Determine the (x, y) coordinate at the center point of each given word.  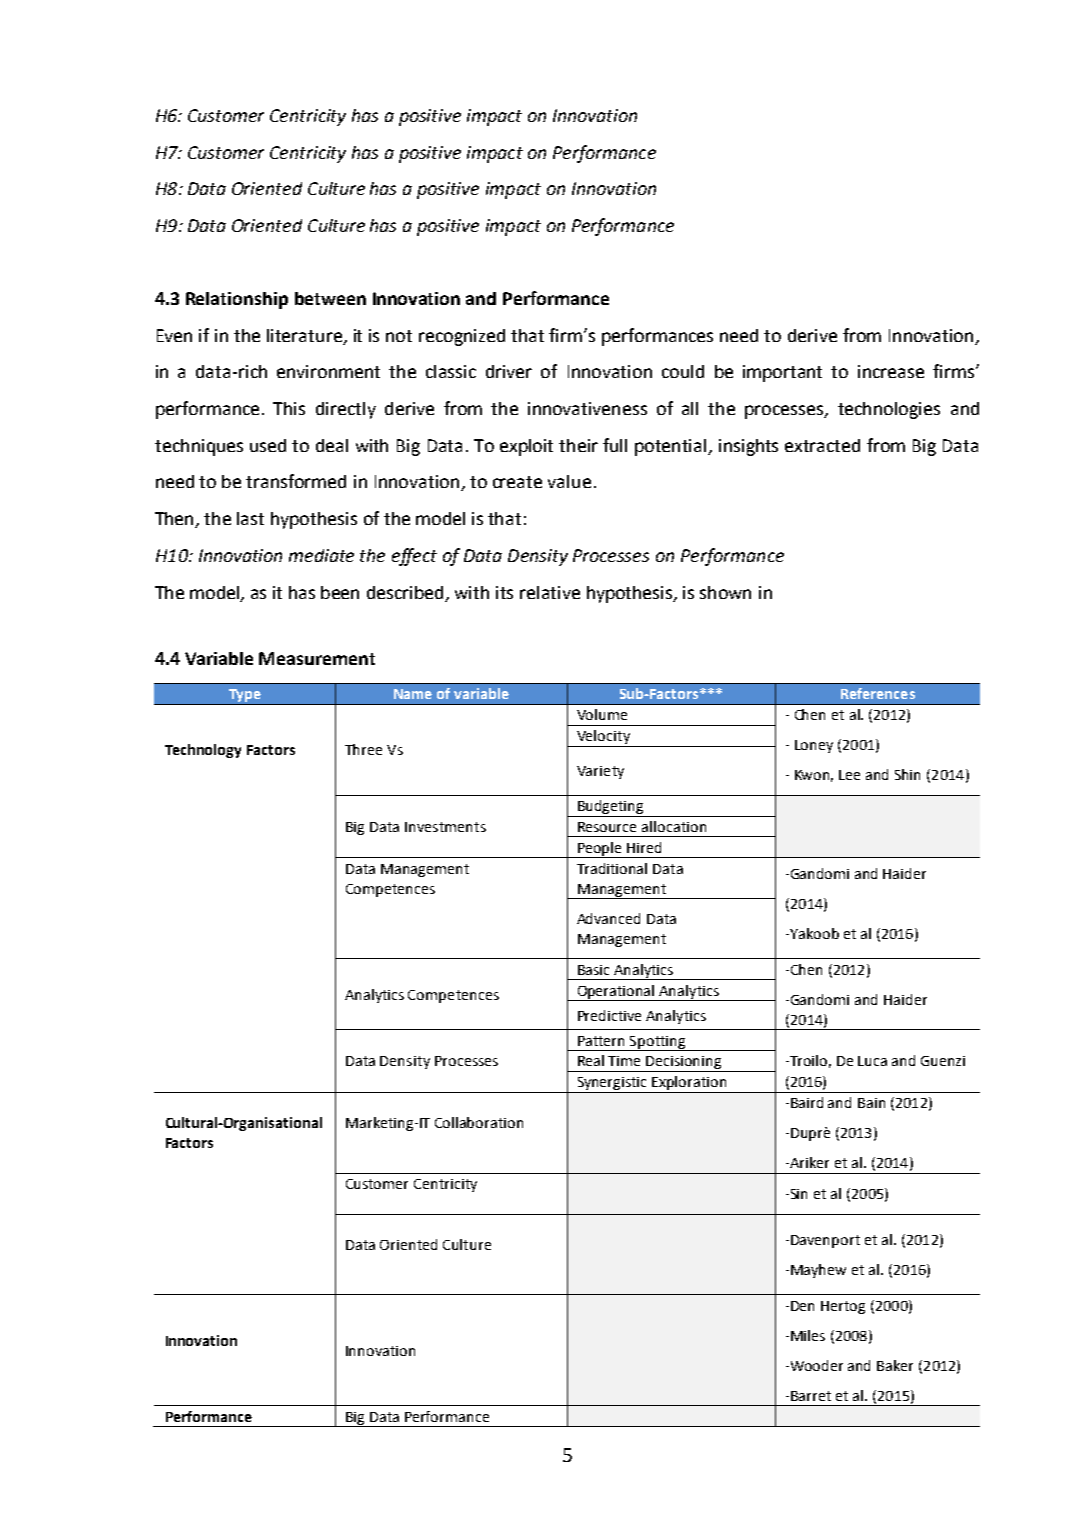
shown (725, 592)
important (782, 373)
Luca (872, 1061)
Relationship (237, 300)
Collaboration (479, 1122)
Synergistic (612, 1085)
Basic (593, 970)
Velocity (603, 737)
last (250, 518)
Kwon (814, 776)
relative (550, 592)
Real (591, 1060)
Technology (203, 751)
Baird (807, 1102)
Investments (445, 827)
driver (509, 371)
